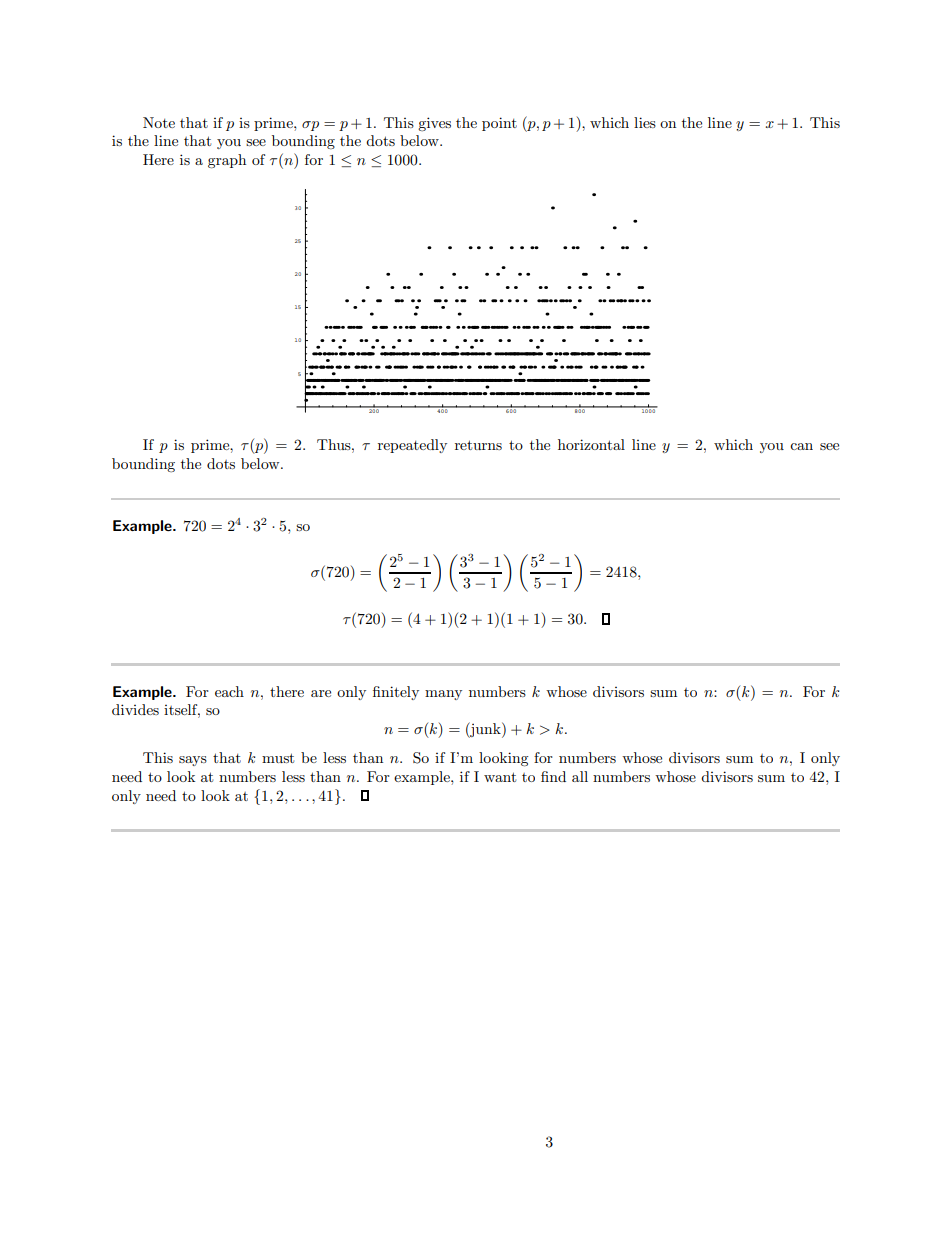 Image resolution: width=952 pixels, height=1233 pixels. I want to click on horizontal, so click(591, 444).
